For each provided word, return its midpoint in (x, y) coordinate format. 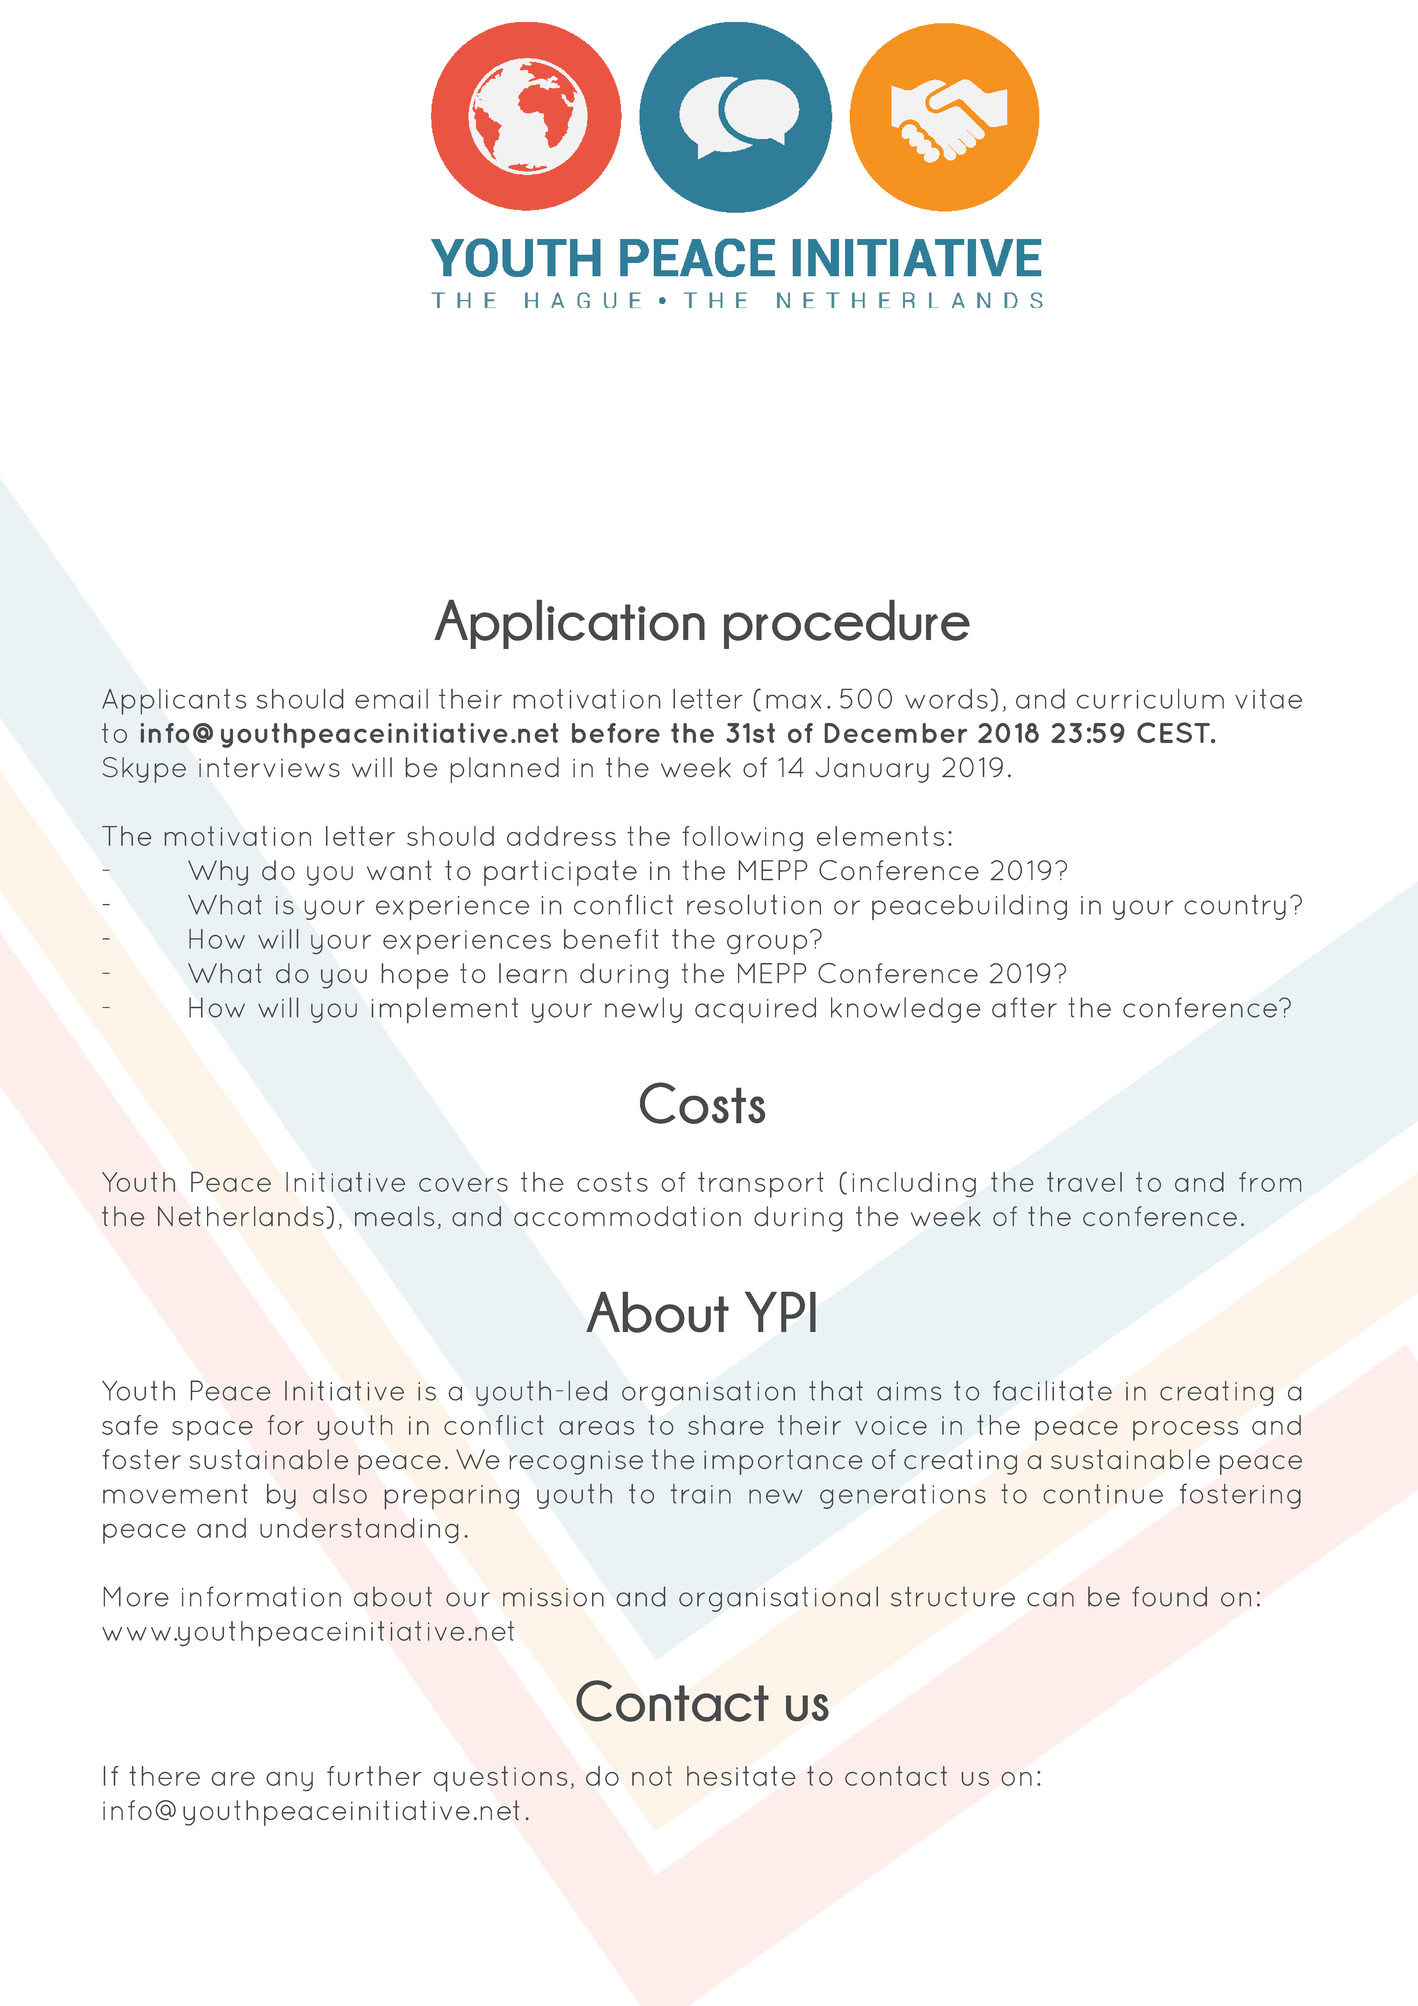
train (701, 1494)
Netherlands (241, 1216)
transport (761, 1185)
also (340, 1493)
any (289, 1782)
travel (1084, 1182)
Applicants (174, 702)
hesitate (741, 1776)
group (767, 944)
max (793, 701)
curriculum (1150, 699)
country (1235, 907)
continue (1103, 1494)
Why (218, 873)
